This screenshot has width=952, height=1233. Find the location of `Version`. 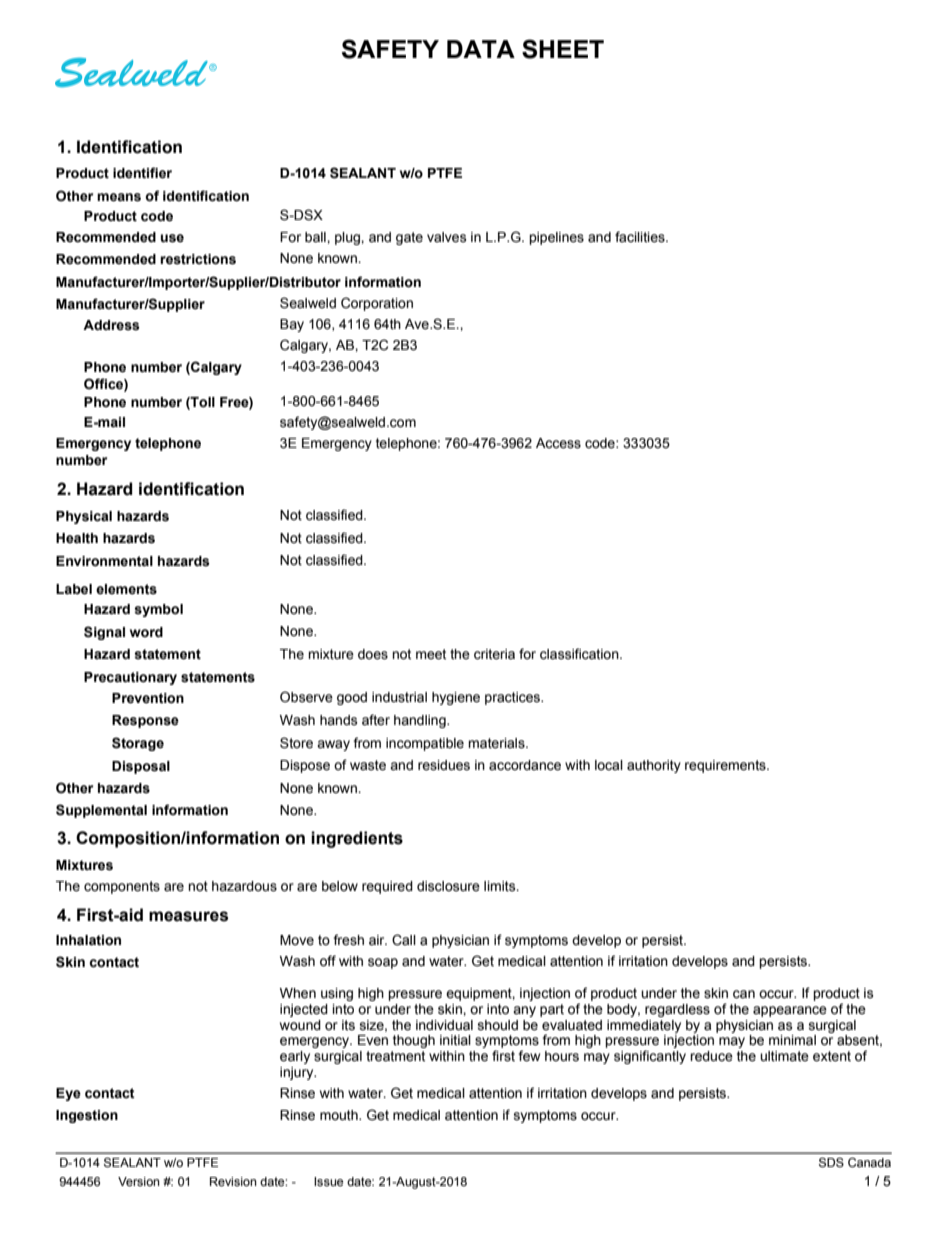

Version is located at coordinates (139, 1182).
